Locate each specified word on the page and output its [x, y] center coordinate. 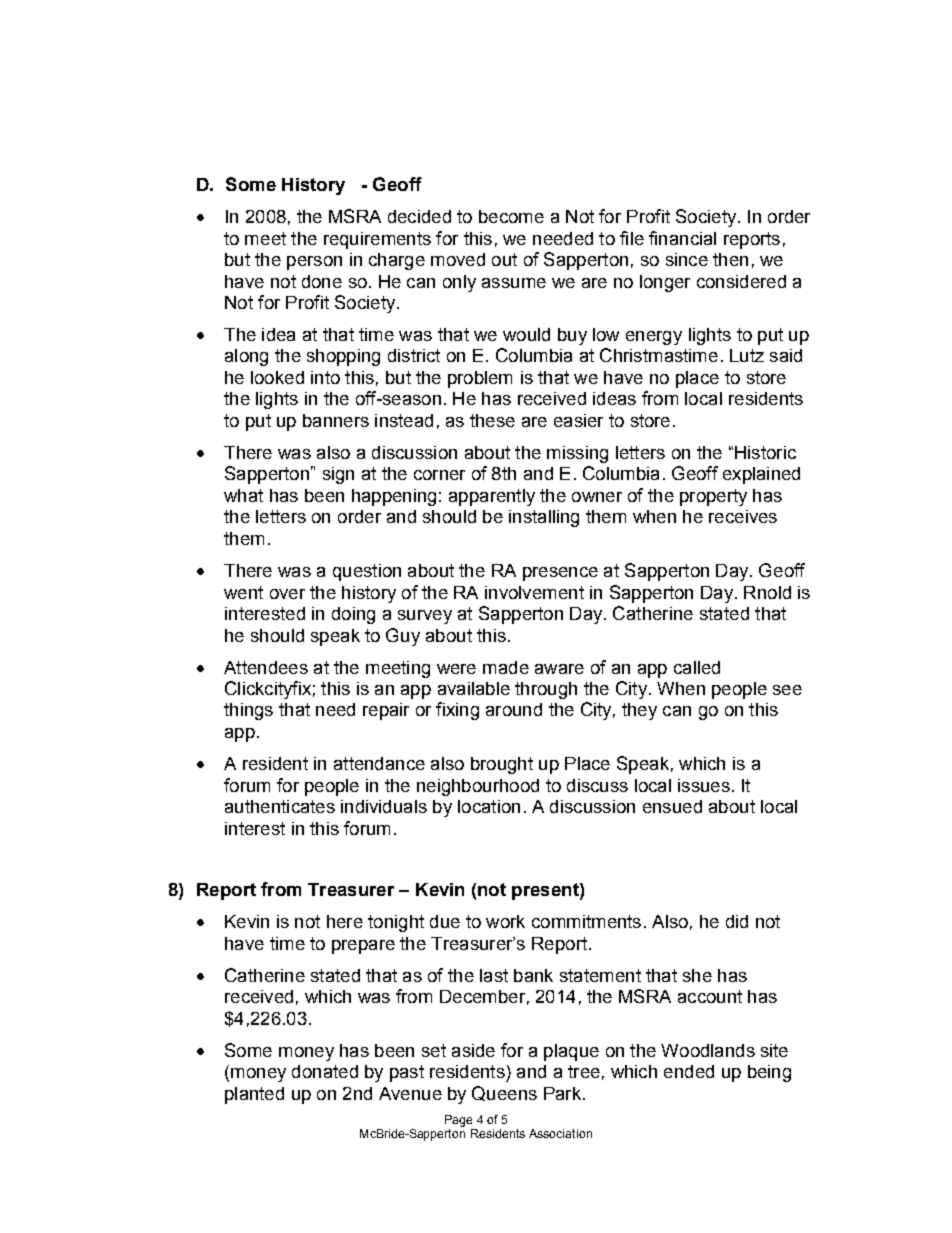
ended [689, 1071]
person [314, 263]
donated [325, 1071]
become [511, 216]
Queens [504, 1093]
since [687, 259]
